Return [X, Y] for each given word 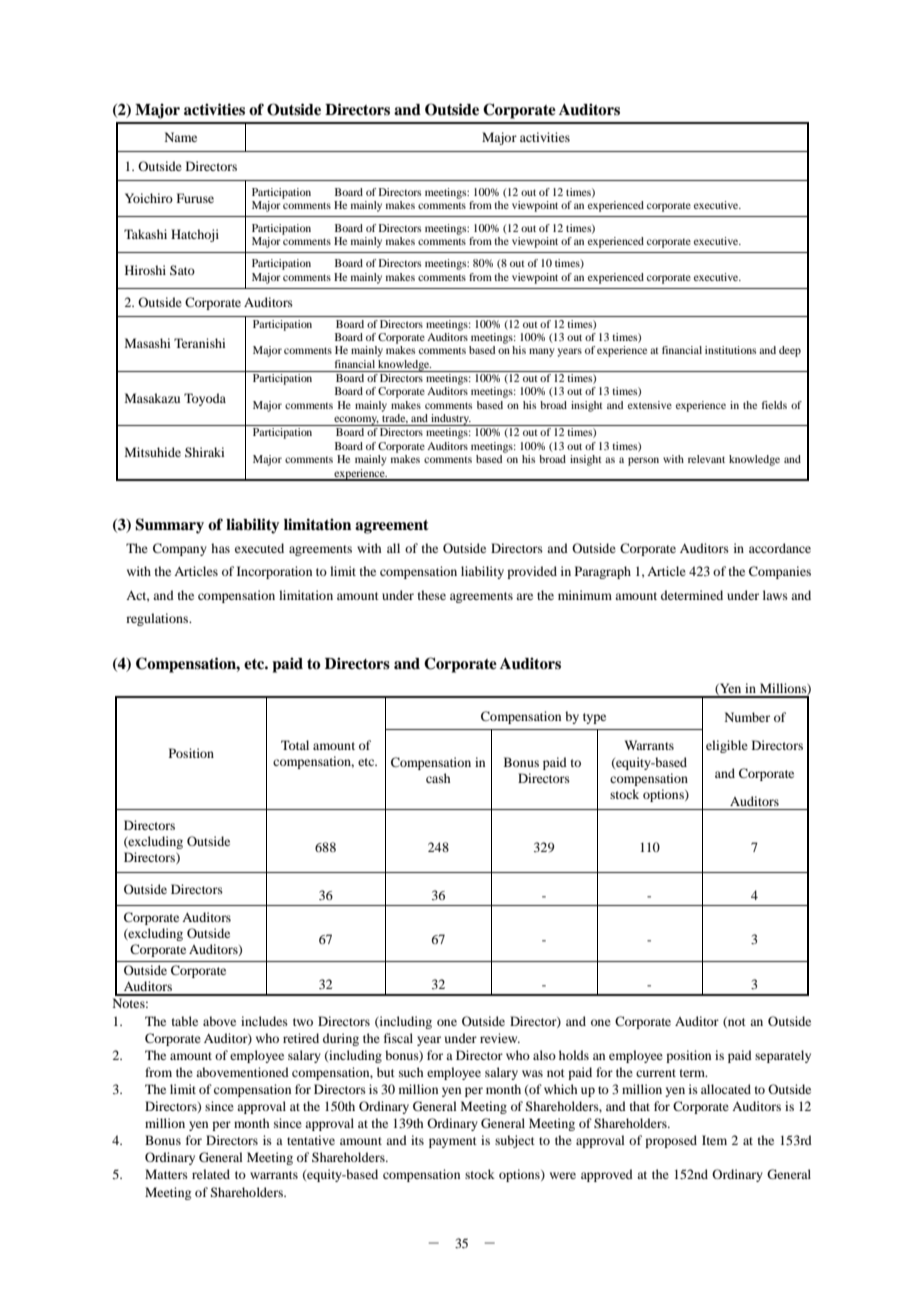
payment [453, 1142]
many [542, 352]
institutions [730, 350]
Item [714, 1140]
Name [181, 137]
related [211, 1174]
